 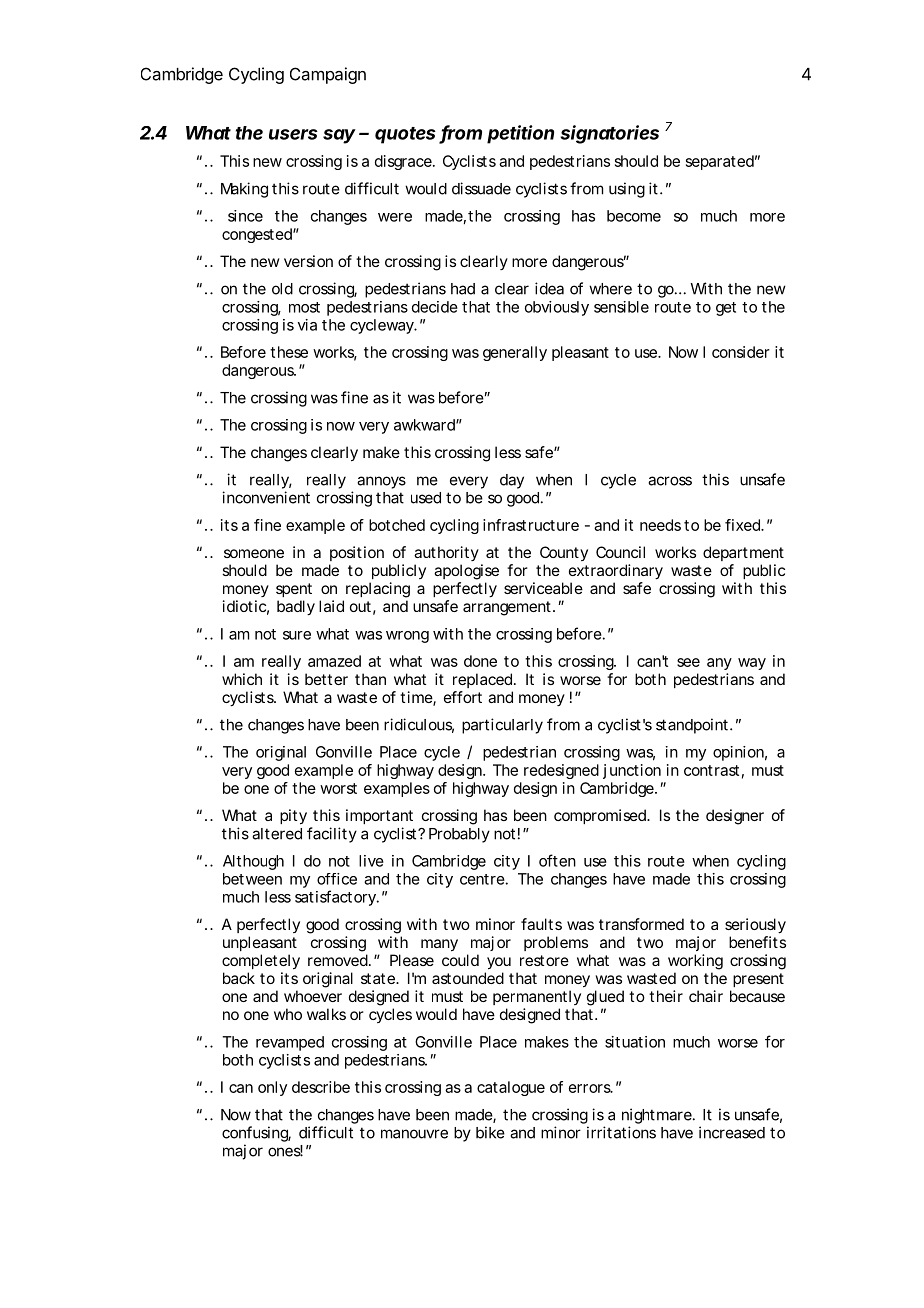 What do you see at coordinates (508, 608) in the screenshot?
I see `arrangement` at bounding box center [508, 608].
